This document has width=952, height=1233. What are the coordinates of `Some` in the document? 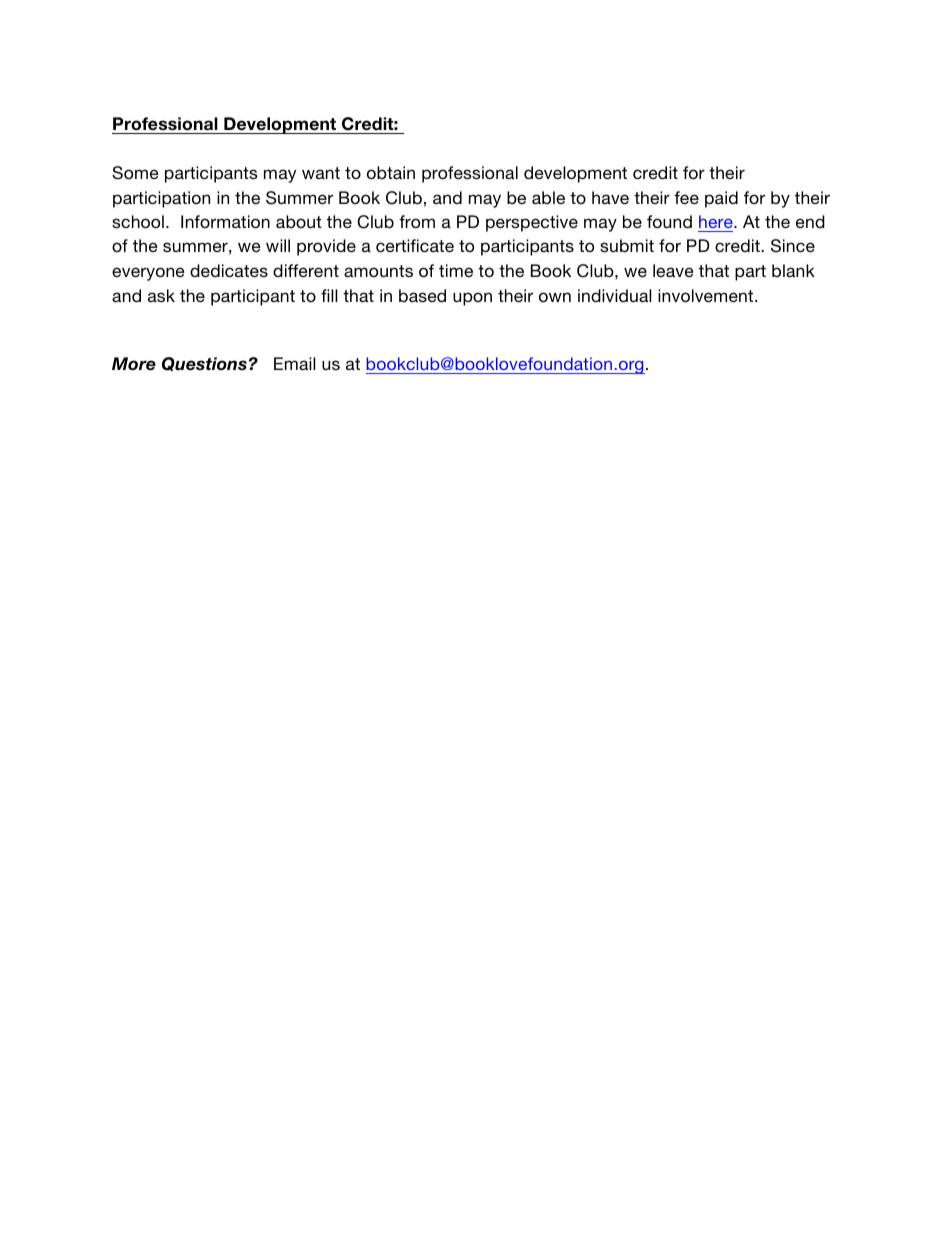 It's located at (135, 173).
